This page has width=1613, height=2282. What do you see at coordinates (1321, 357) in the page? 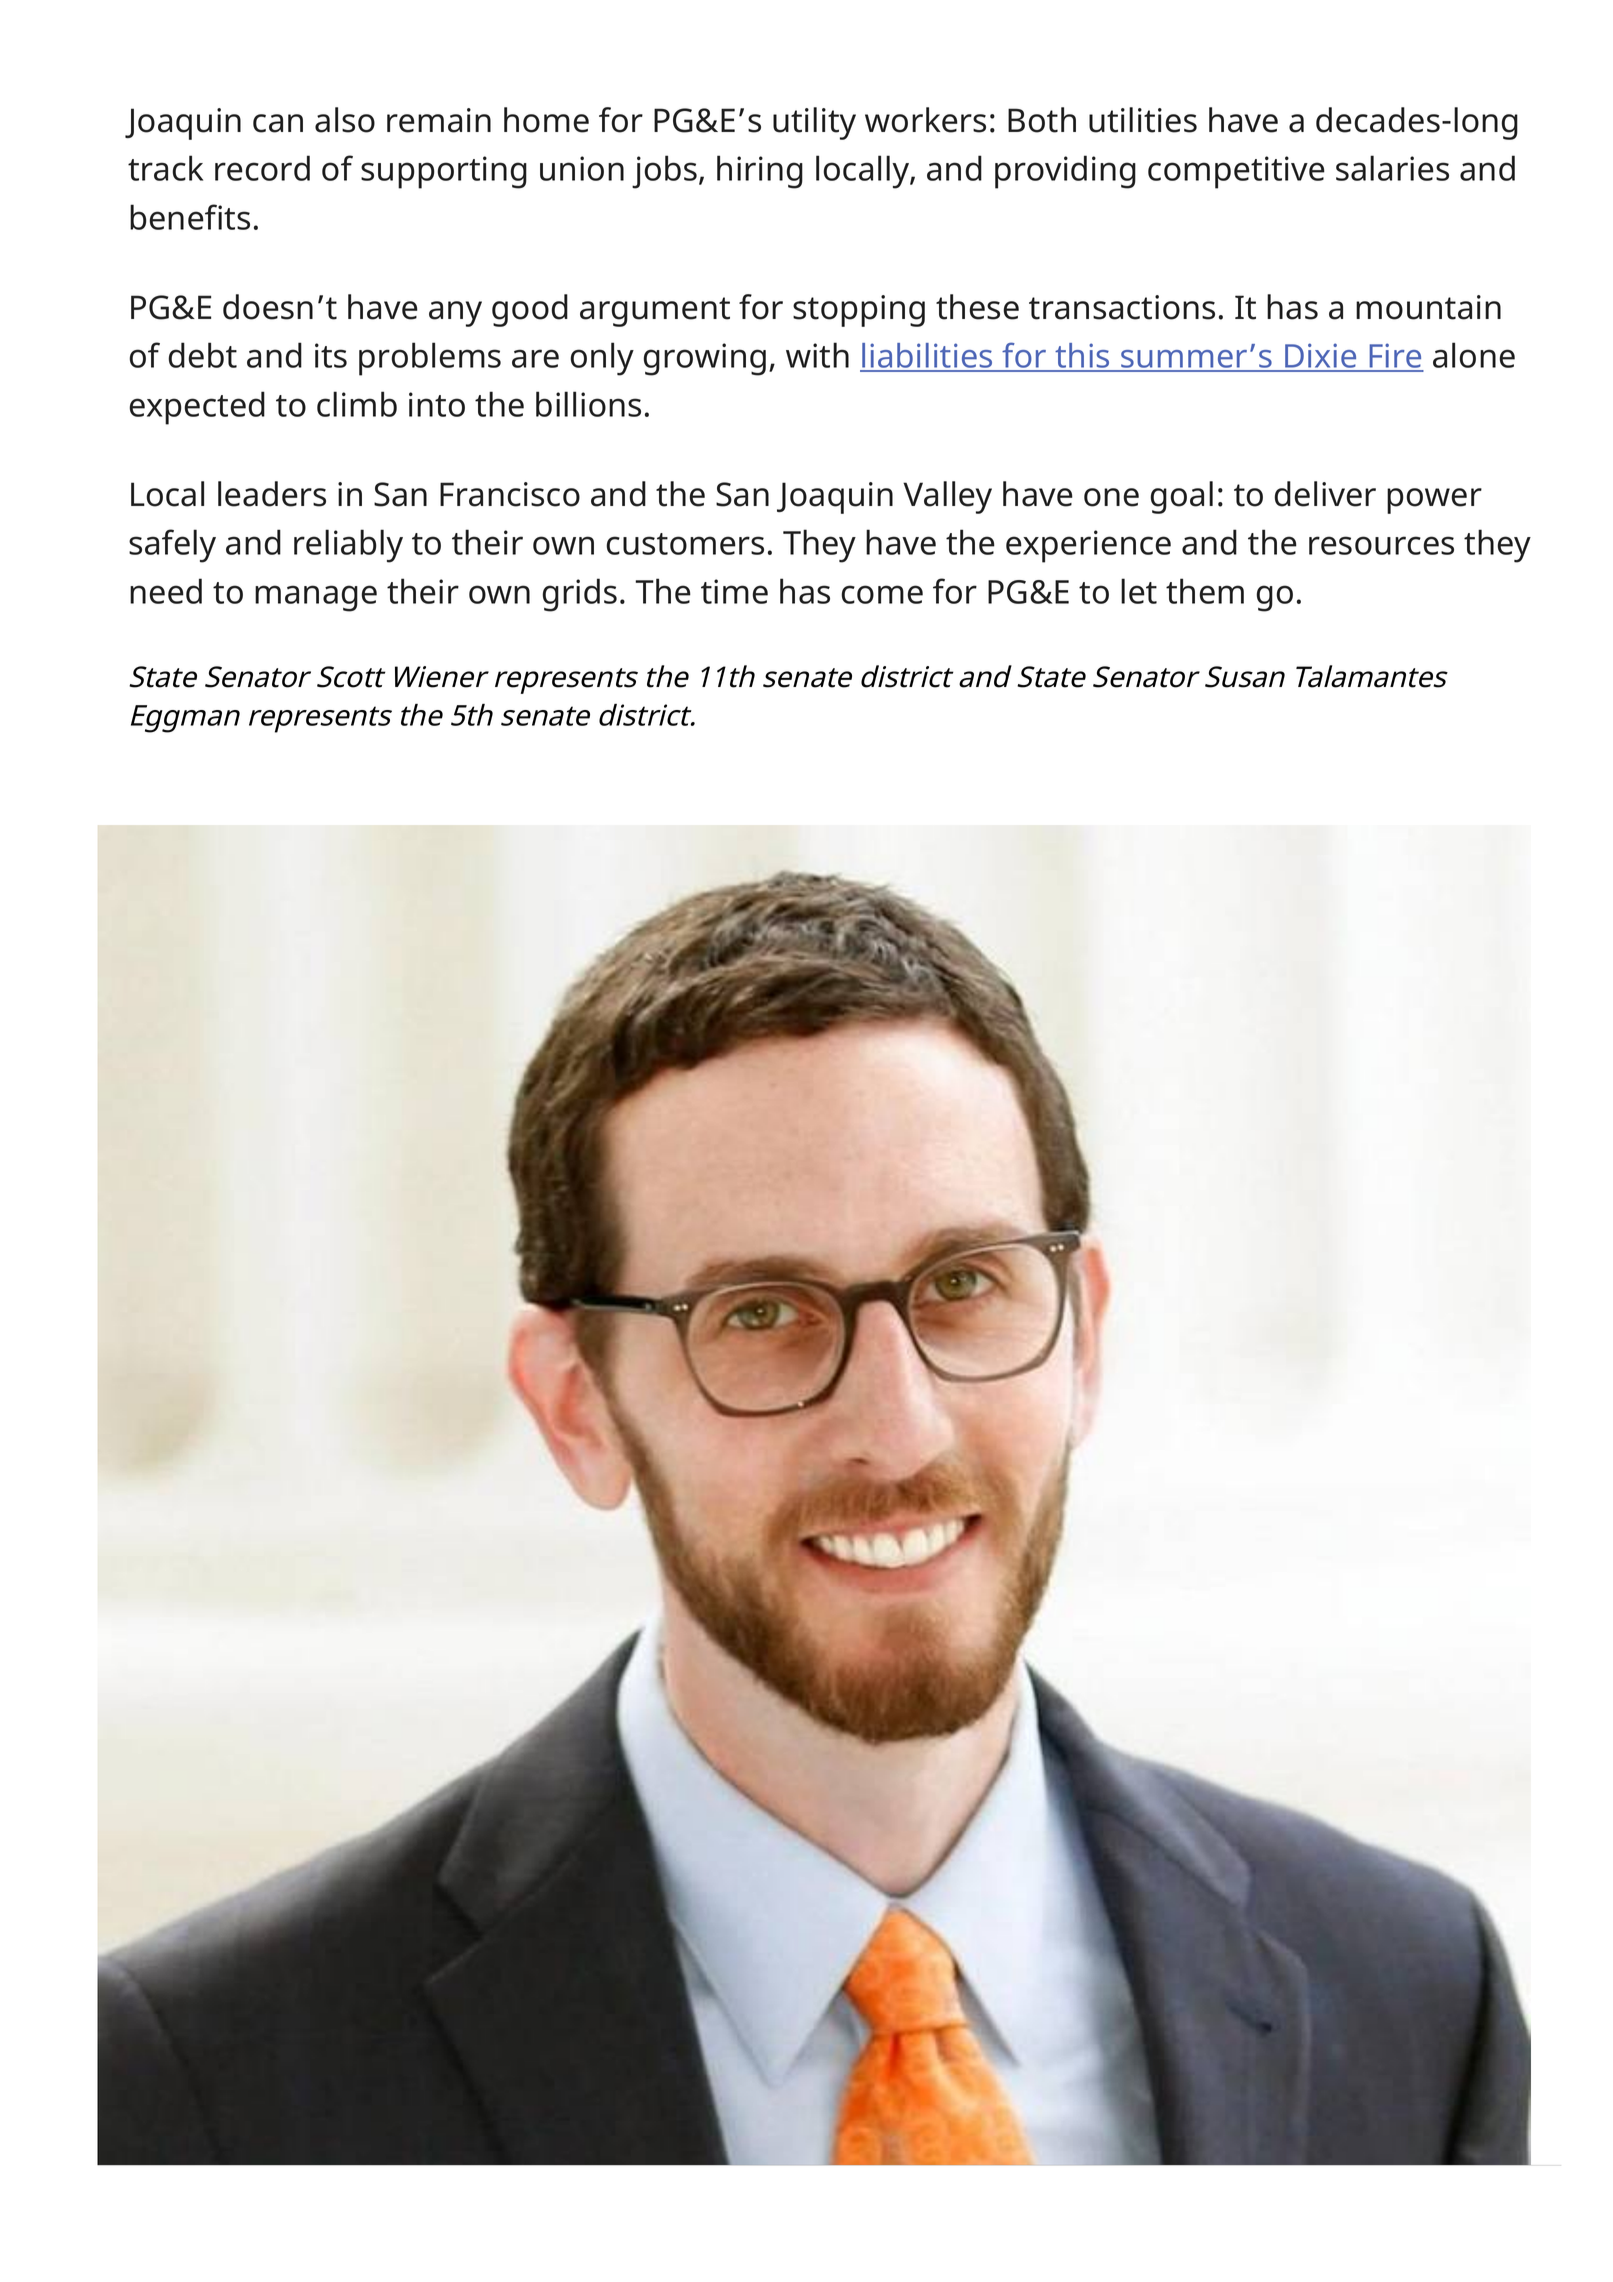
I see `Dixie` at bounding box center [1321, 357].
